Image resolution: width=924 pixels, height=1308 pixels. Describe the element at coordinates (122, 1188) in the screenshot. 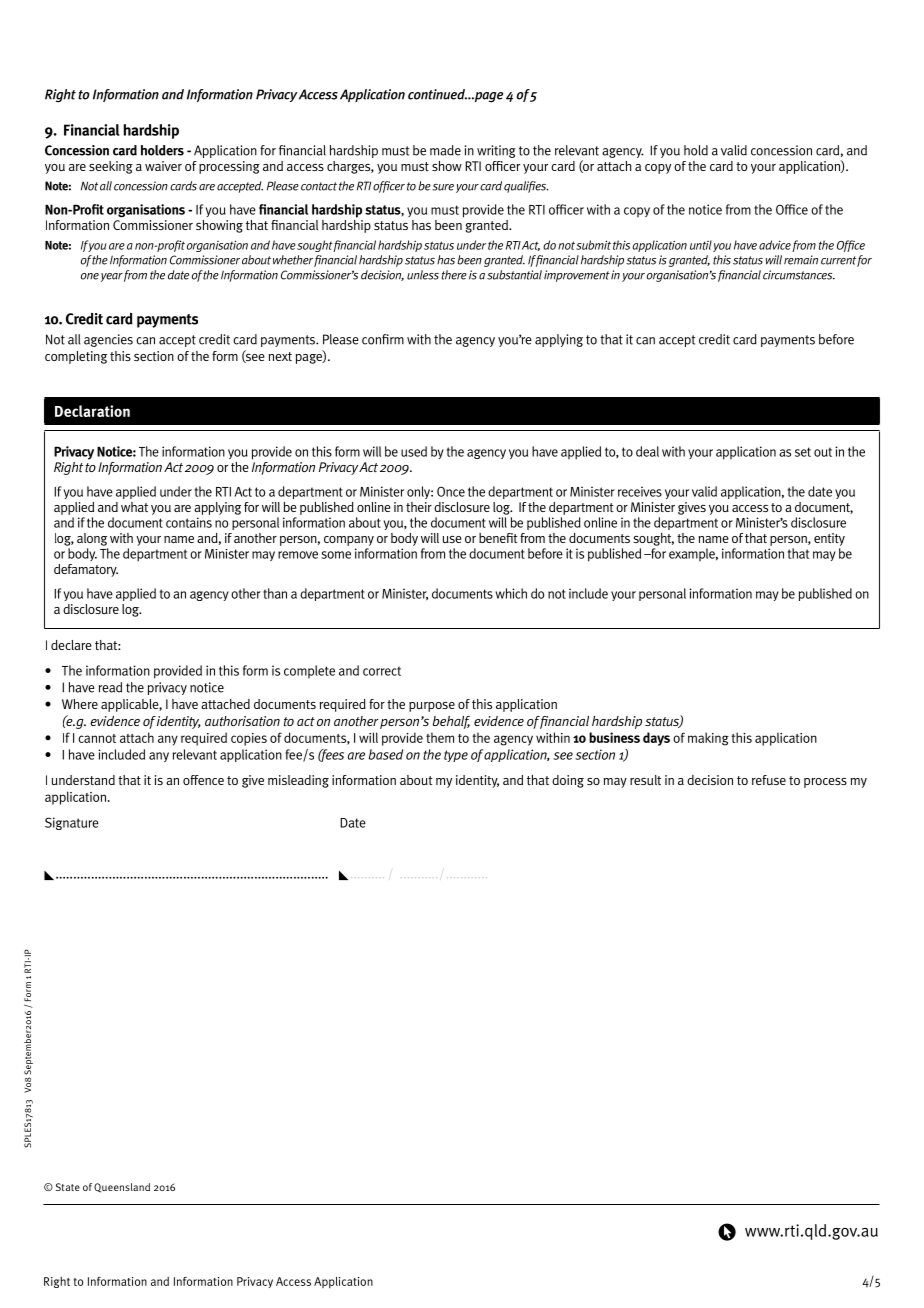

I see `Queensland` at that location.
